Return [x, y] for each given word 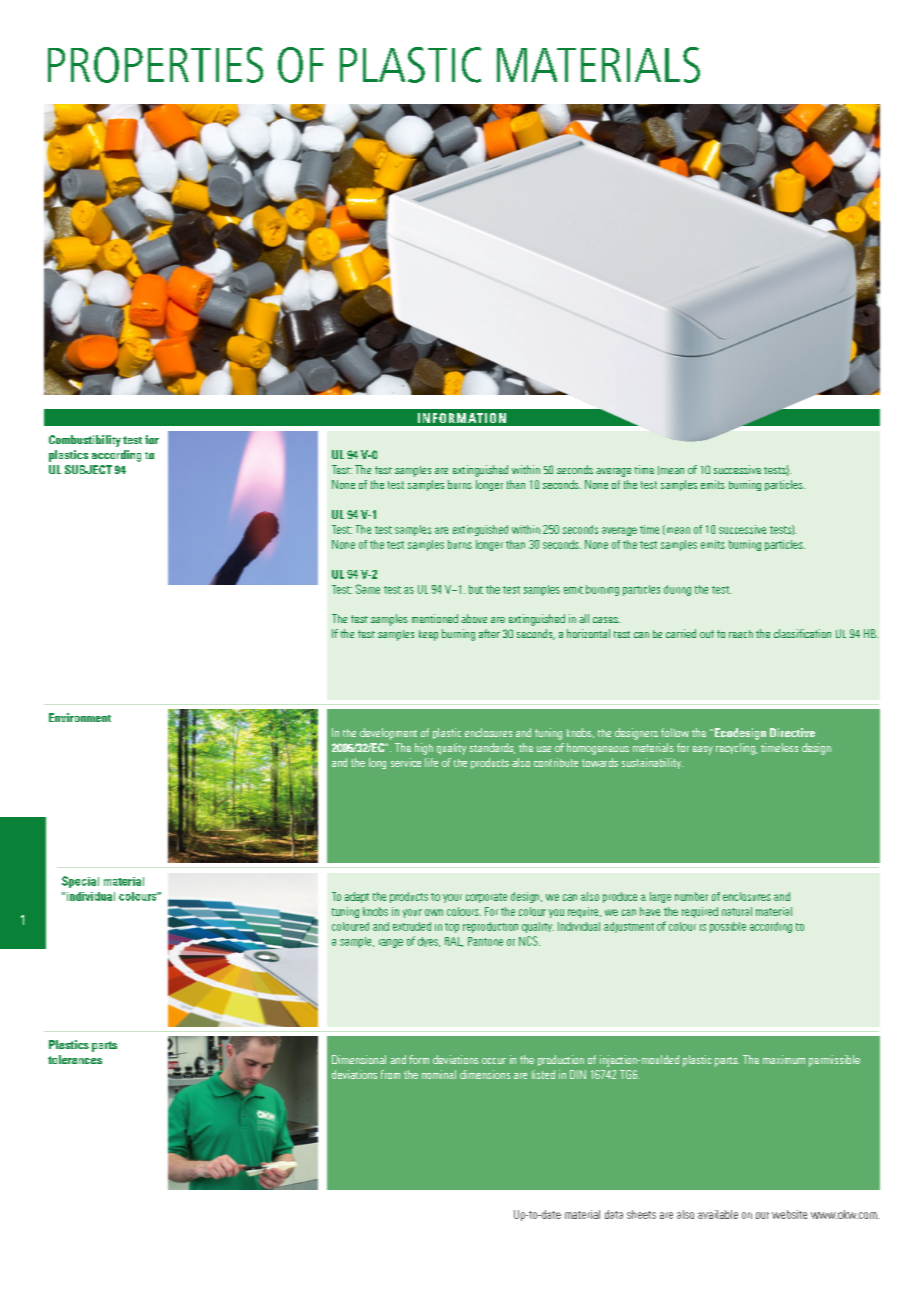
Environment [80, 717]
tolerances [75, 1059]
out [707, 634]
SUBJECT [88, 469]
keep [428, 635]
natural [737, 911]
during [677, 590]
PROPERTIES [155, 65]
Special [80, 882]
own [434, 912]
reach [741, 634]
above [474, 618]
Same [368, 589]
